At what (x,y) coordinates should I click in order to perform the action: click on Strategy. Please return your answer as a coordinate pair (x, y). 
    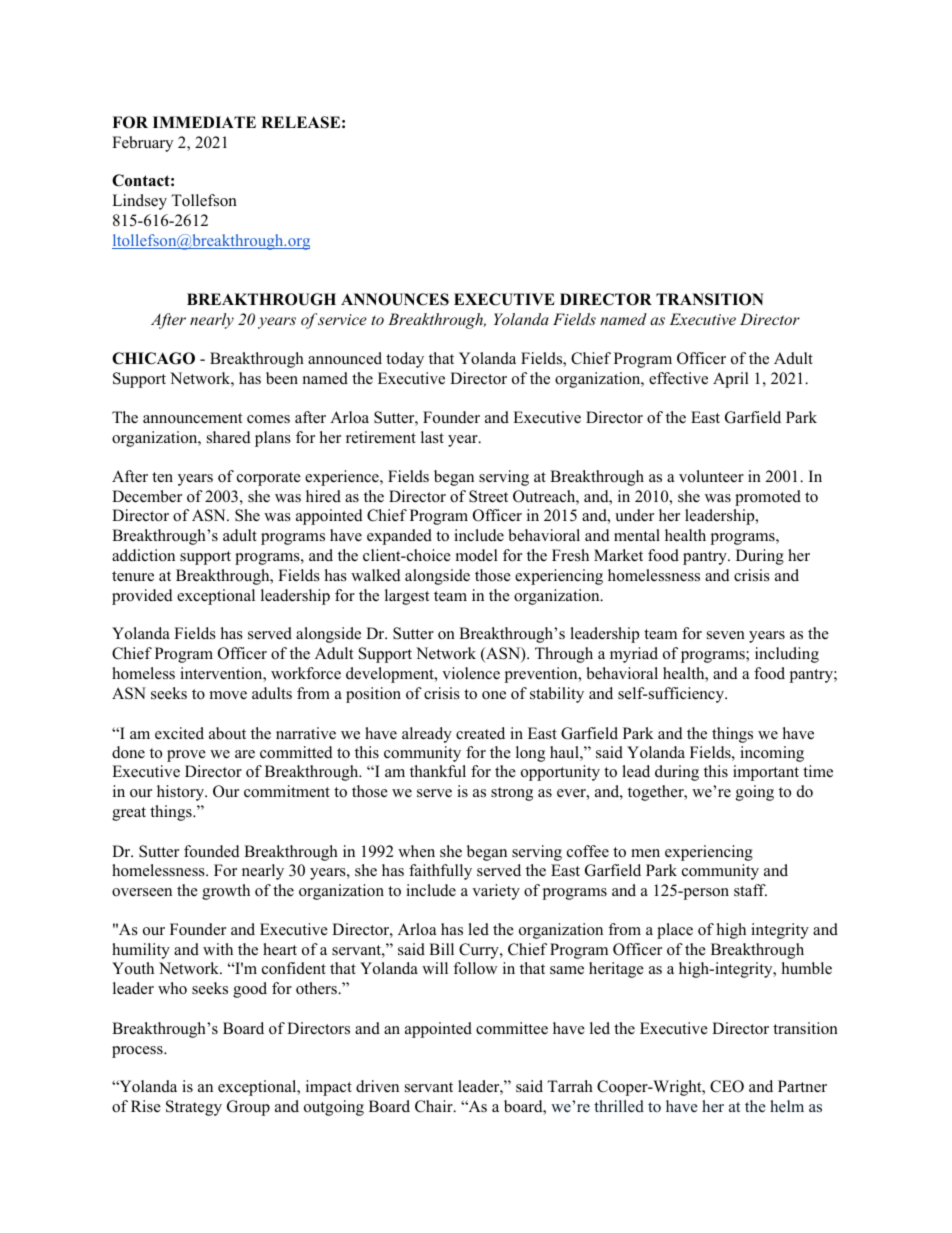
    Looking at the image, I should click on (194, 1108).
